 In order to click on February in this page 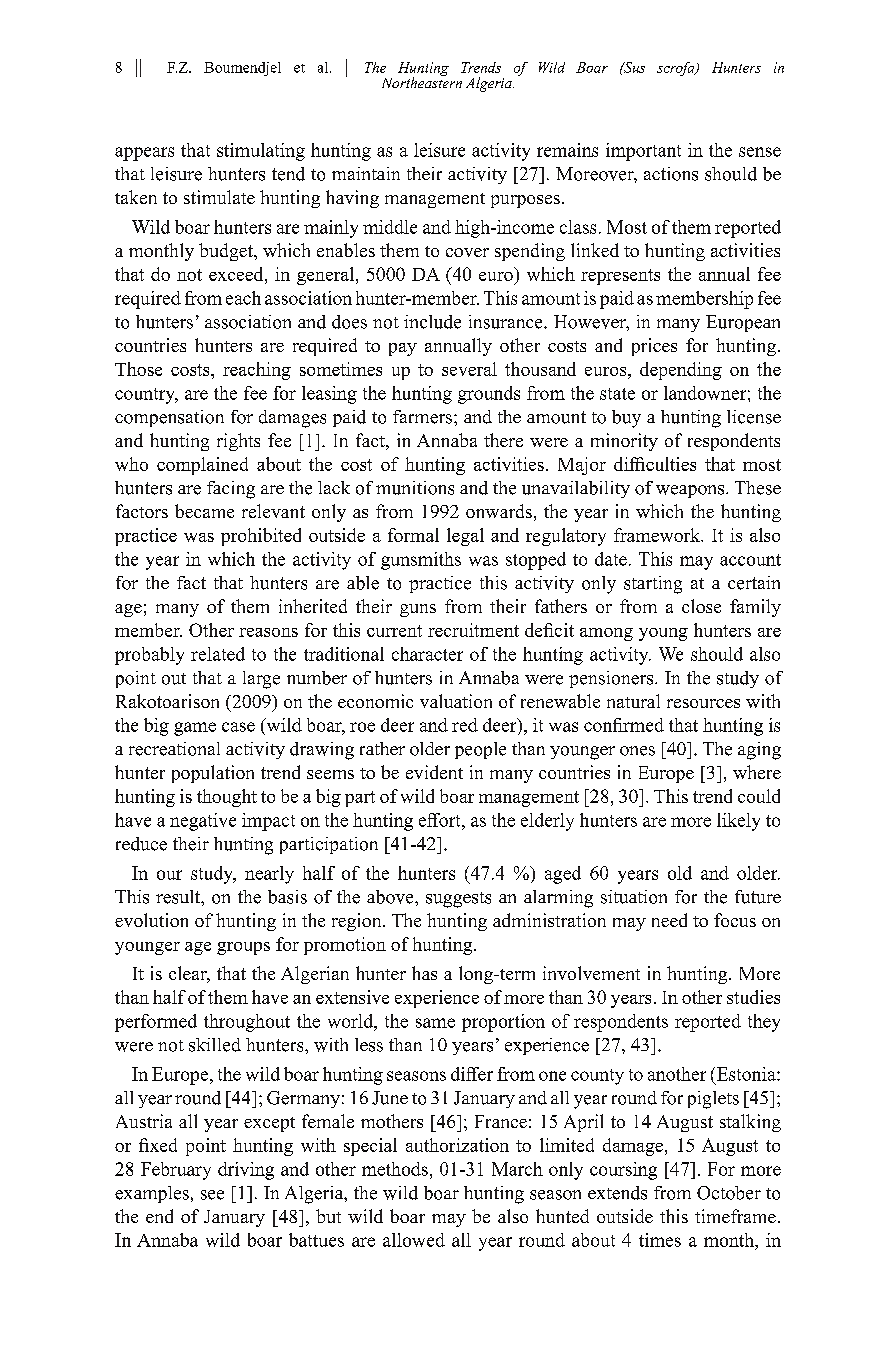, I will do `click(176, 1171)`.
